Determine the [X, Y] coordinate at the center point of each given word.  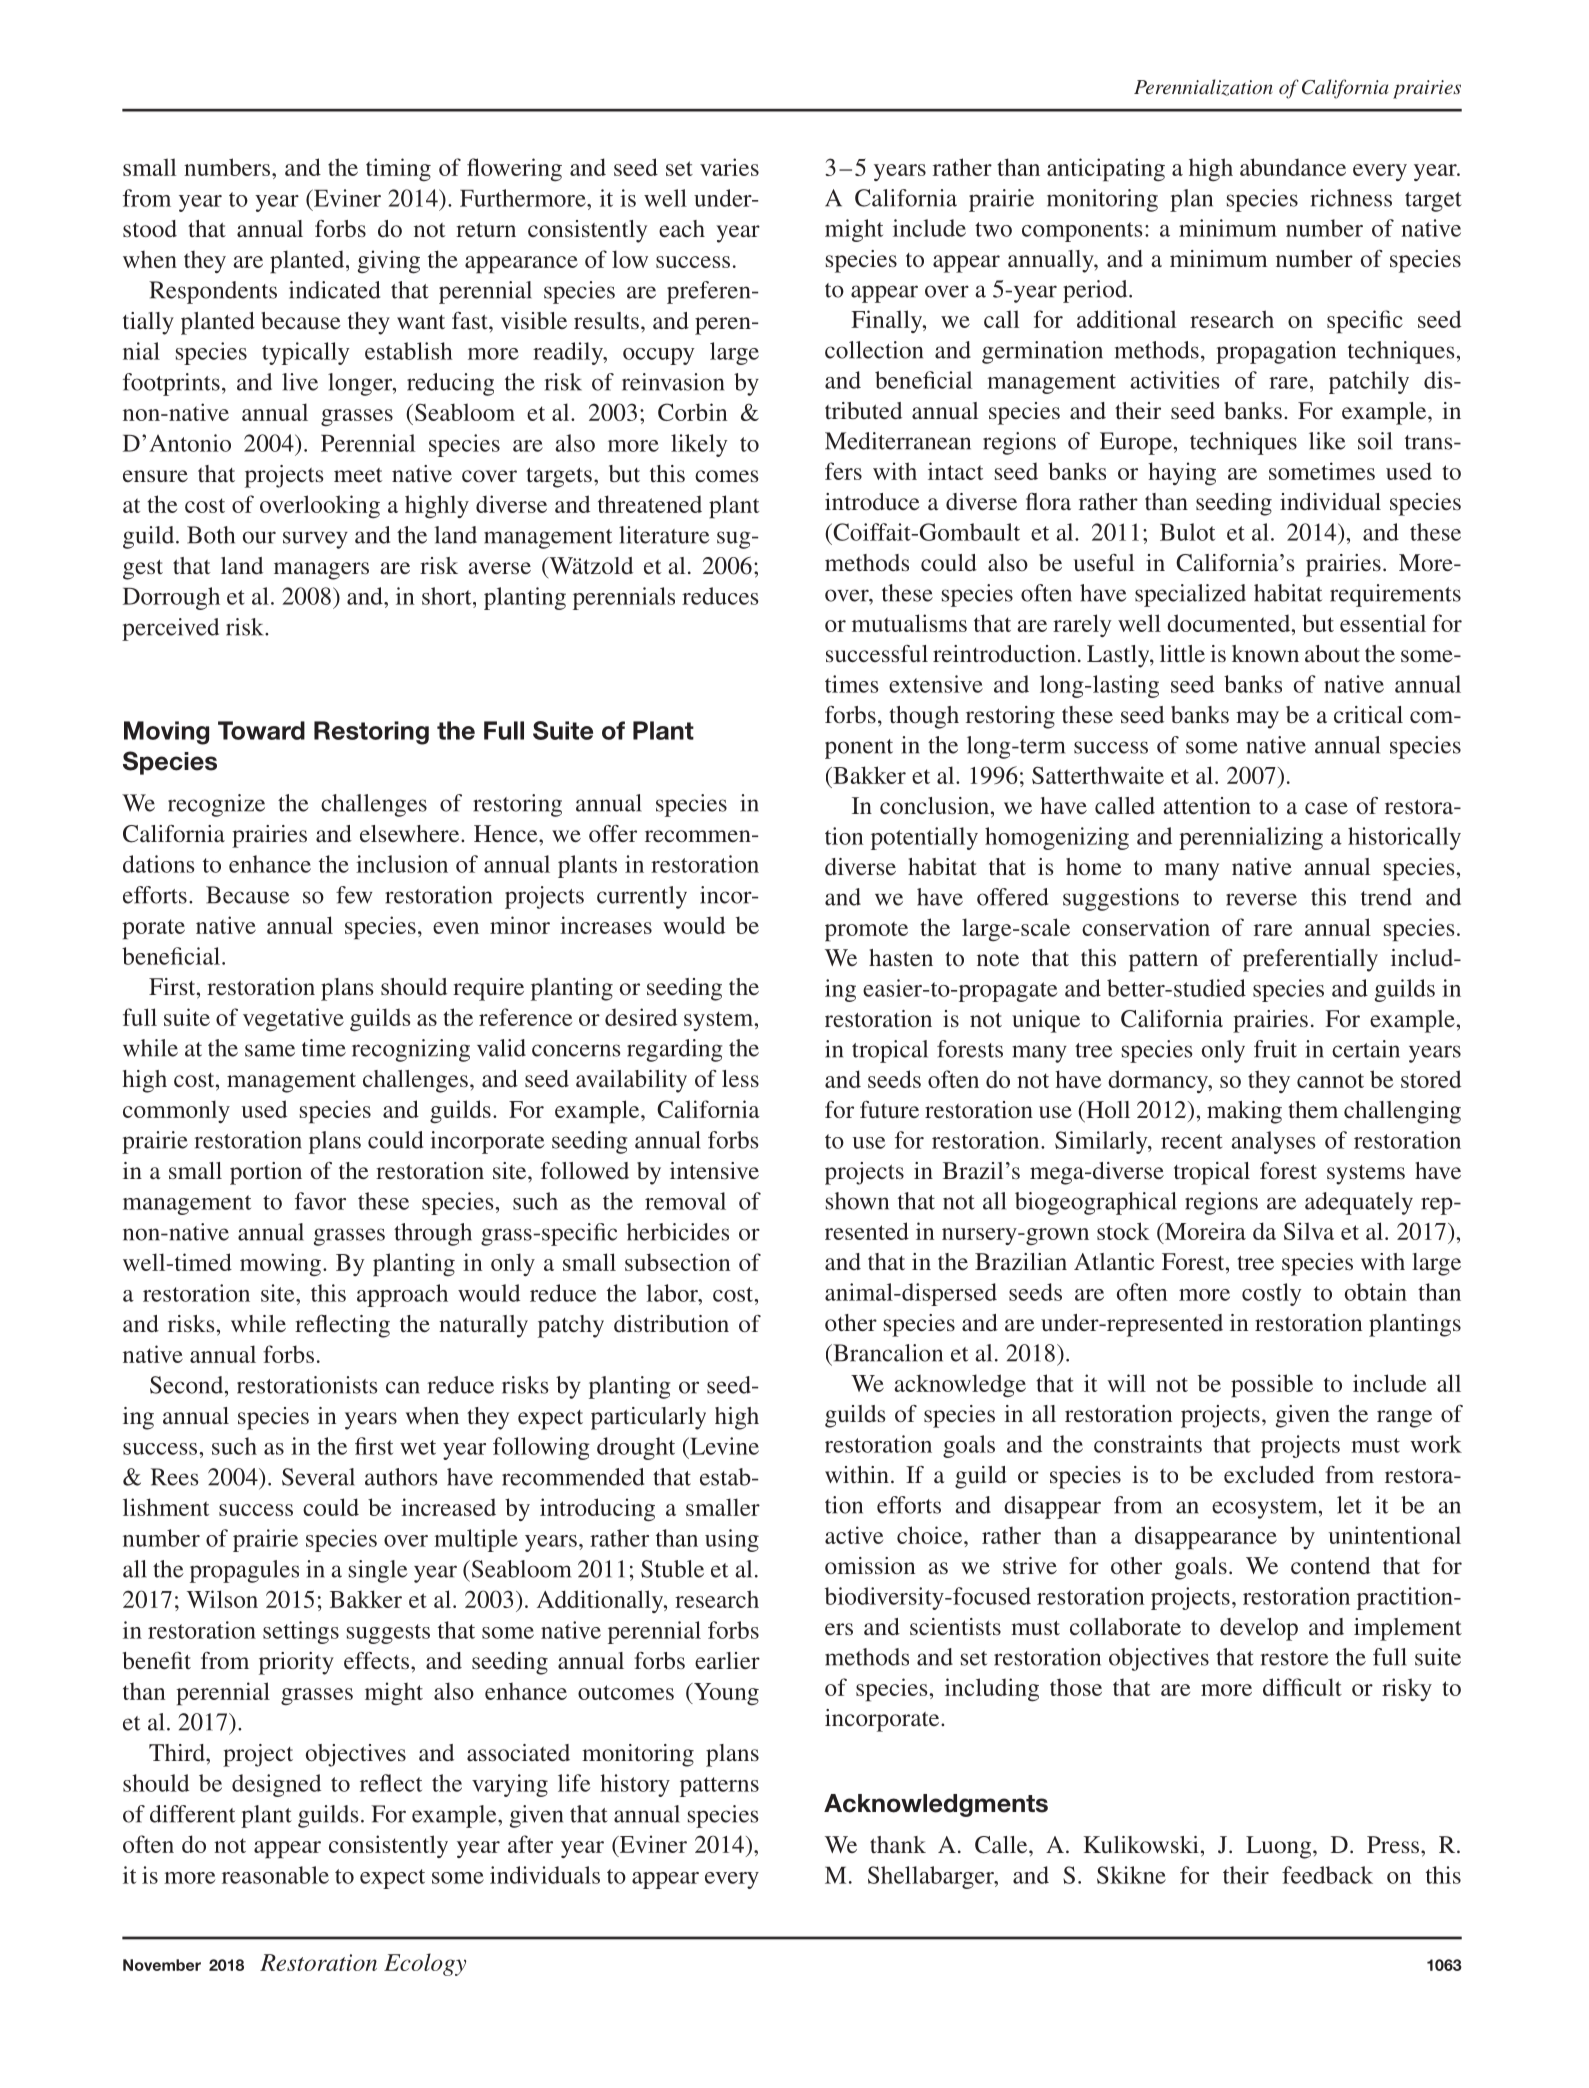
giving [389, 262]
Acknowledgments [936, 1805]
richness [1351, 198]
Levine [723, 1446]
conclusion [934, 805]
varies [729, 167]
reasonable [275, 1875]
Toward [261, 730]
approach [402, 1295]
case [1326, 808]
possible [1272, 1386]
